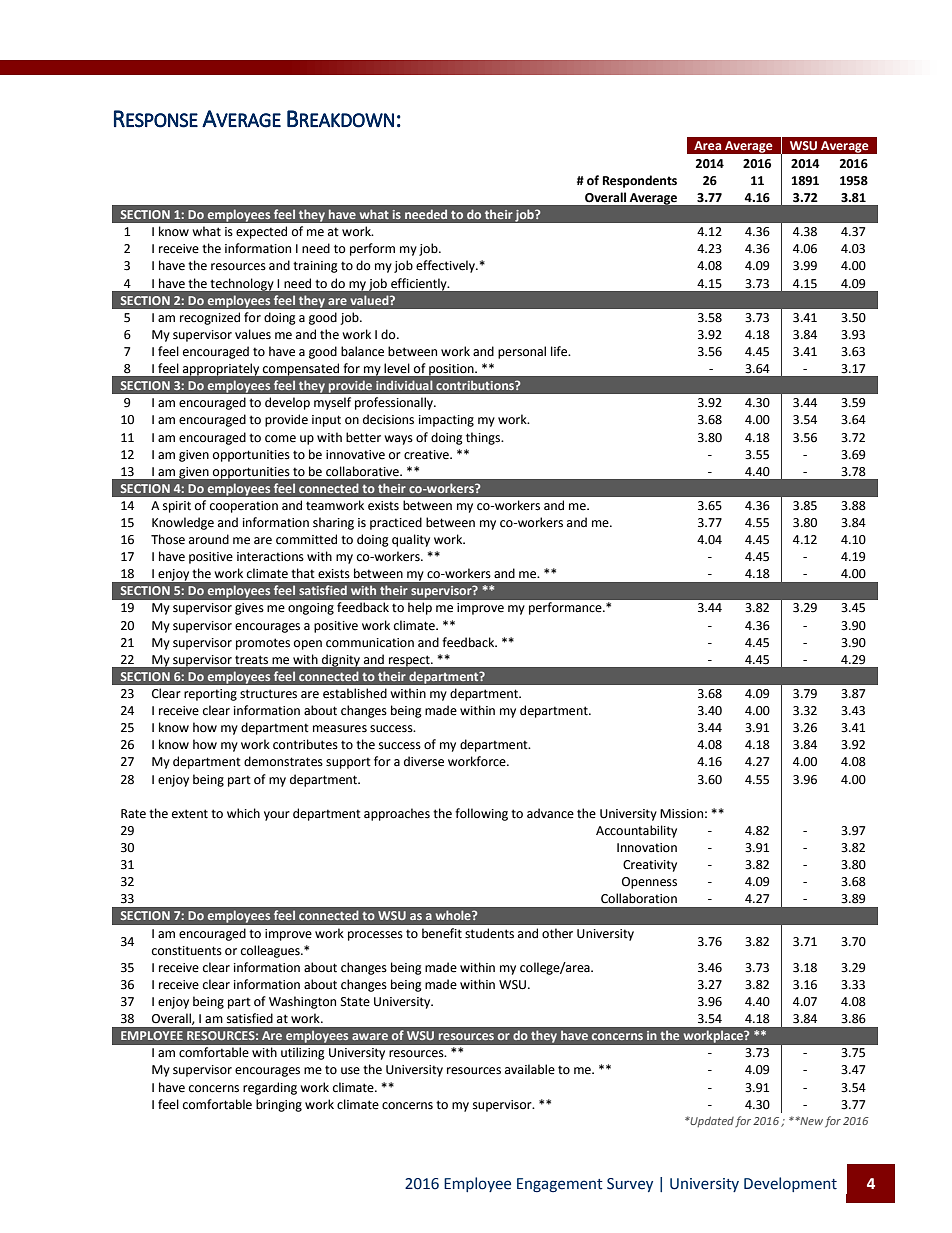 This page has width=952, height=1233. I want to click on things, so click(484, 438).
